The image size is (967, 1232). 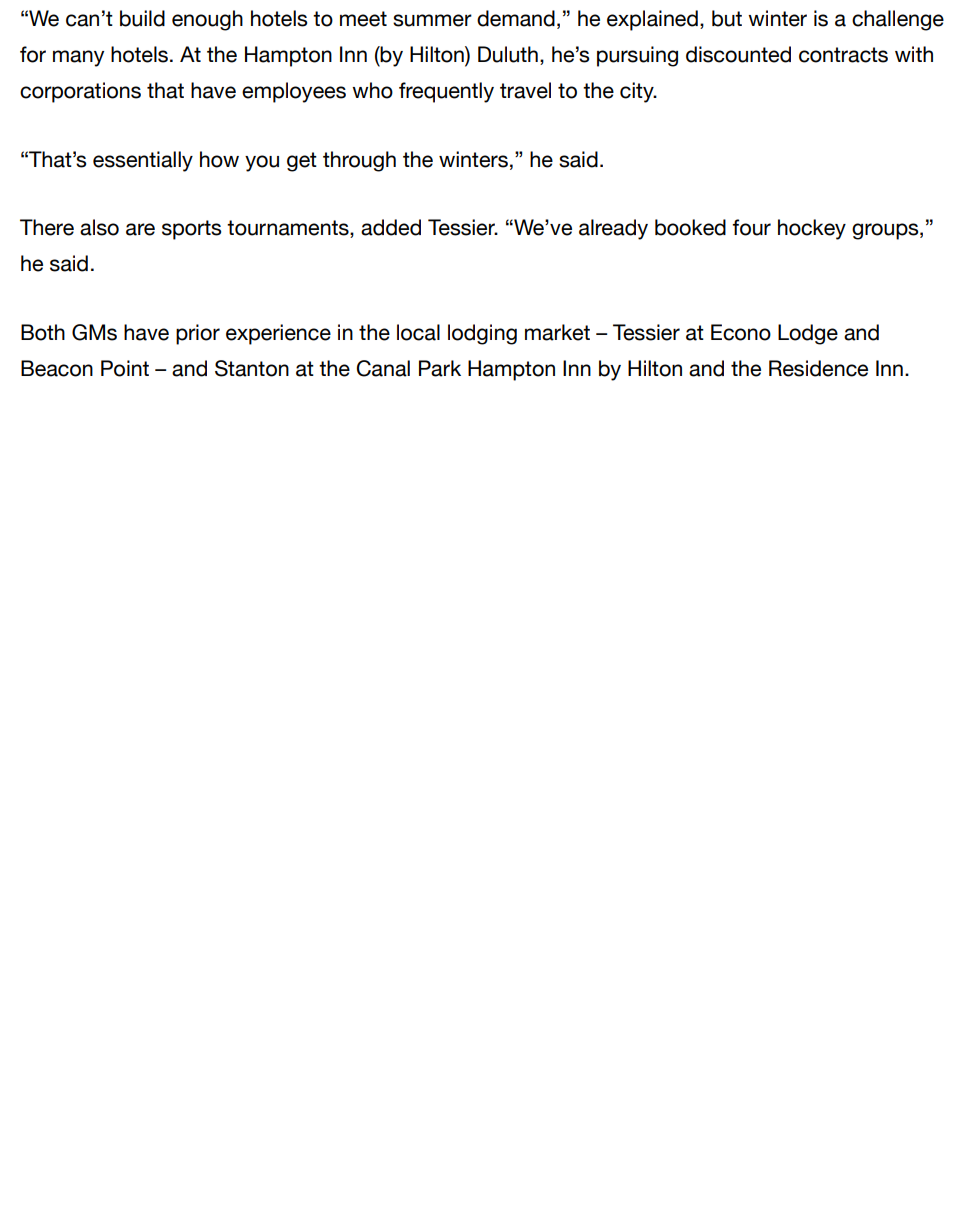 I want to click on city, so click(x=638, y=92).
